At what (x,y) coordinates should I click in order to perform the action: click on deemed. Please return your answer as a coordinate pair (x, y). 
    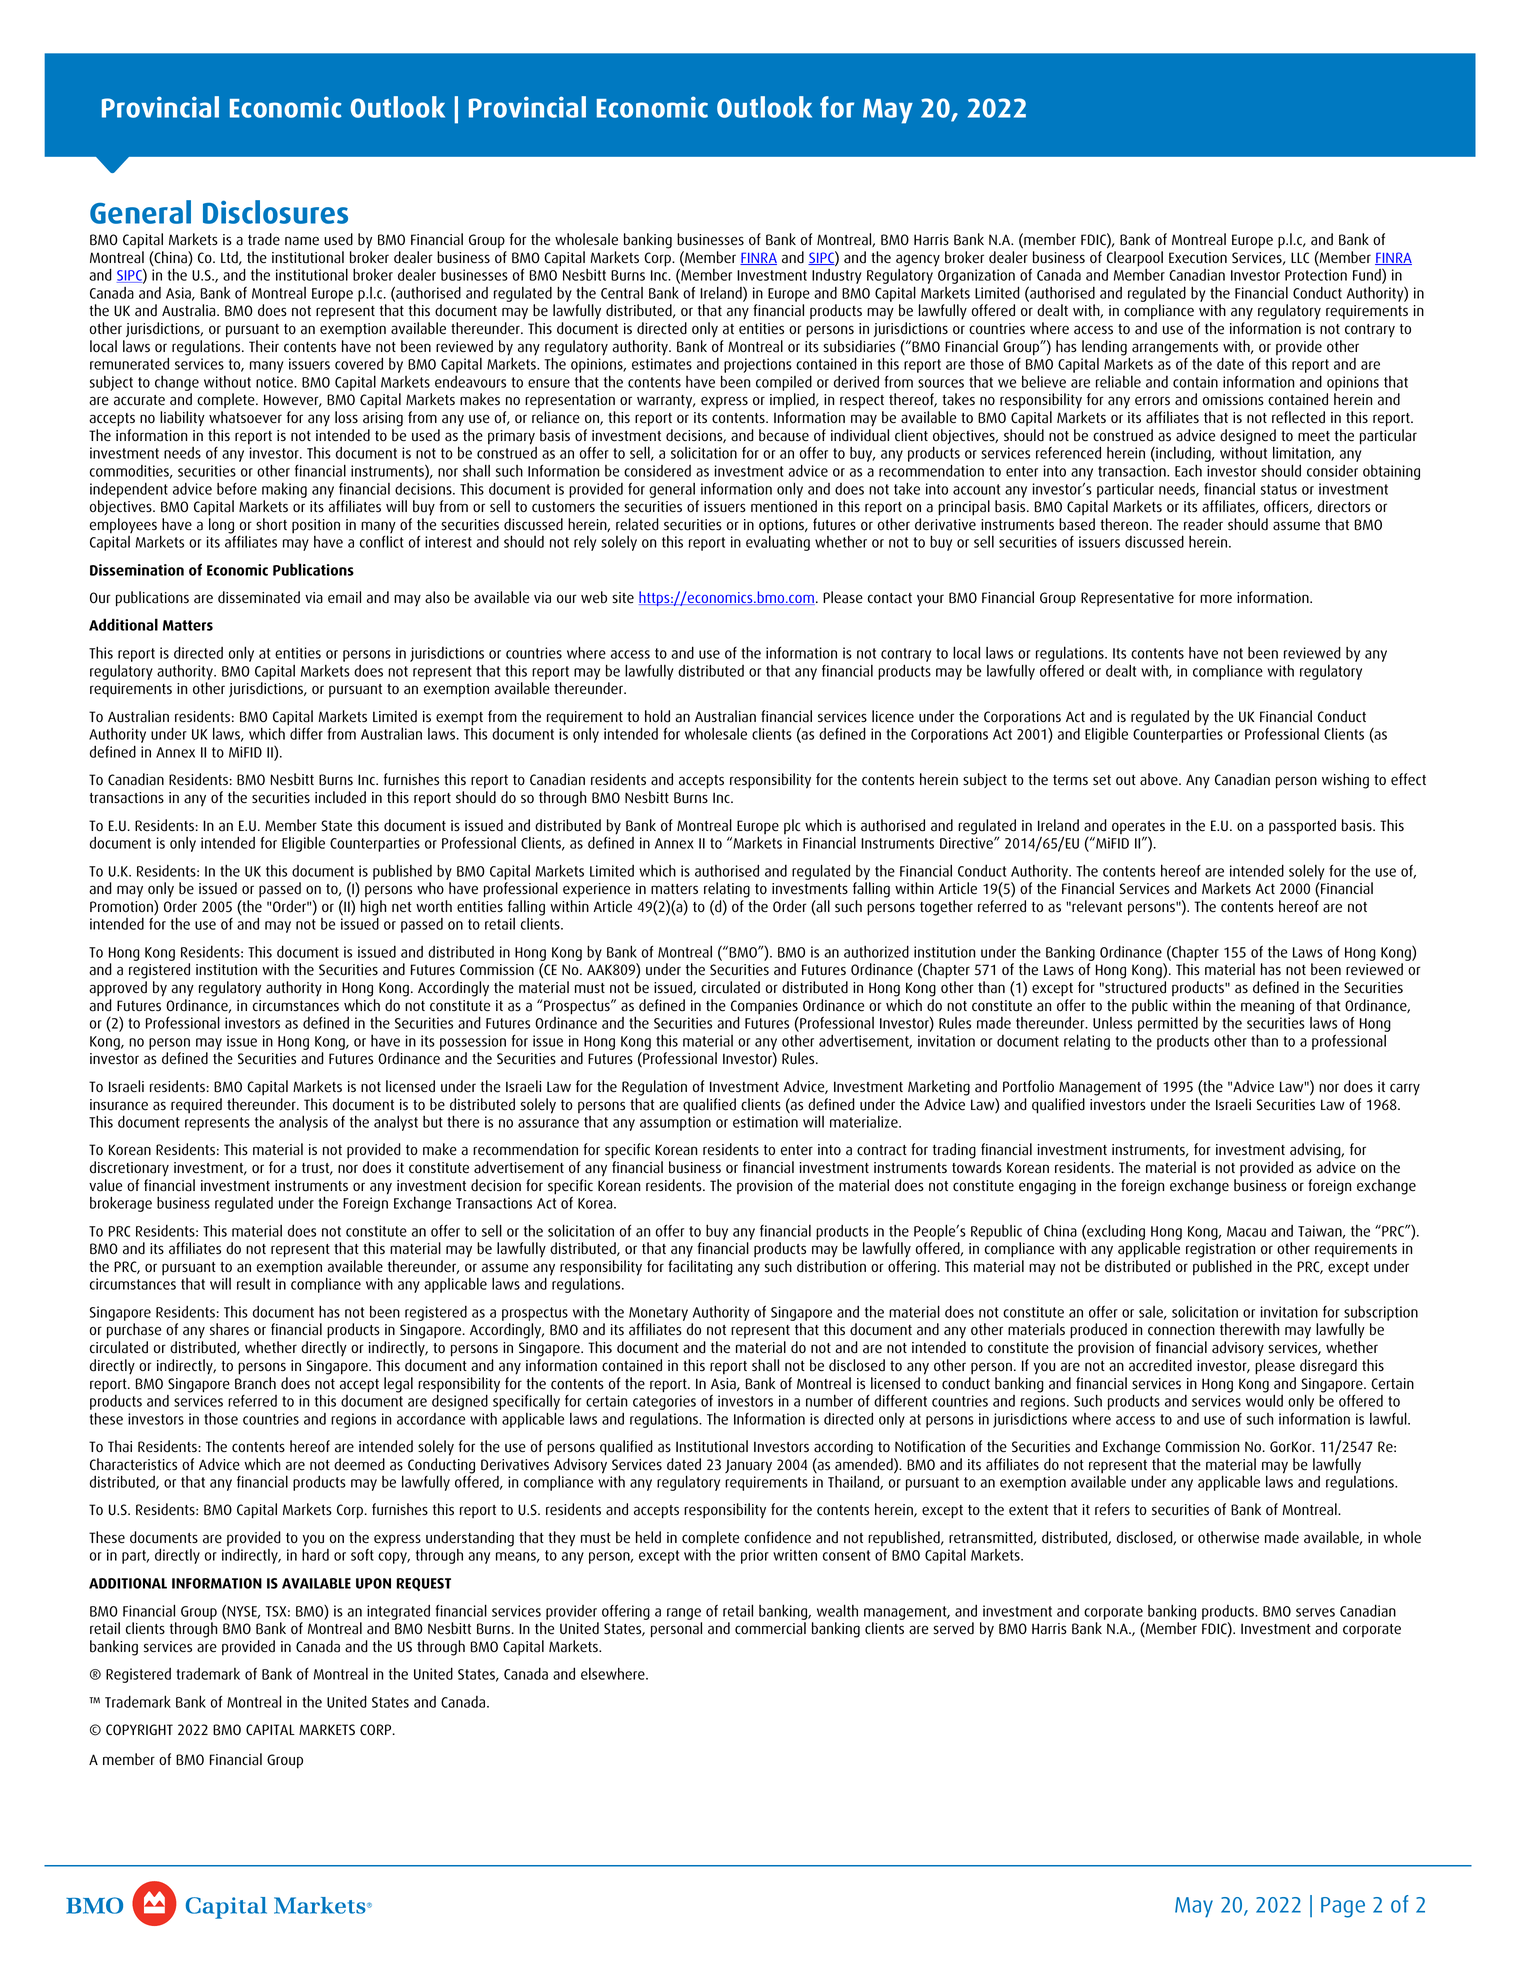
    Looking at the image, I should click on (359, 1464).
